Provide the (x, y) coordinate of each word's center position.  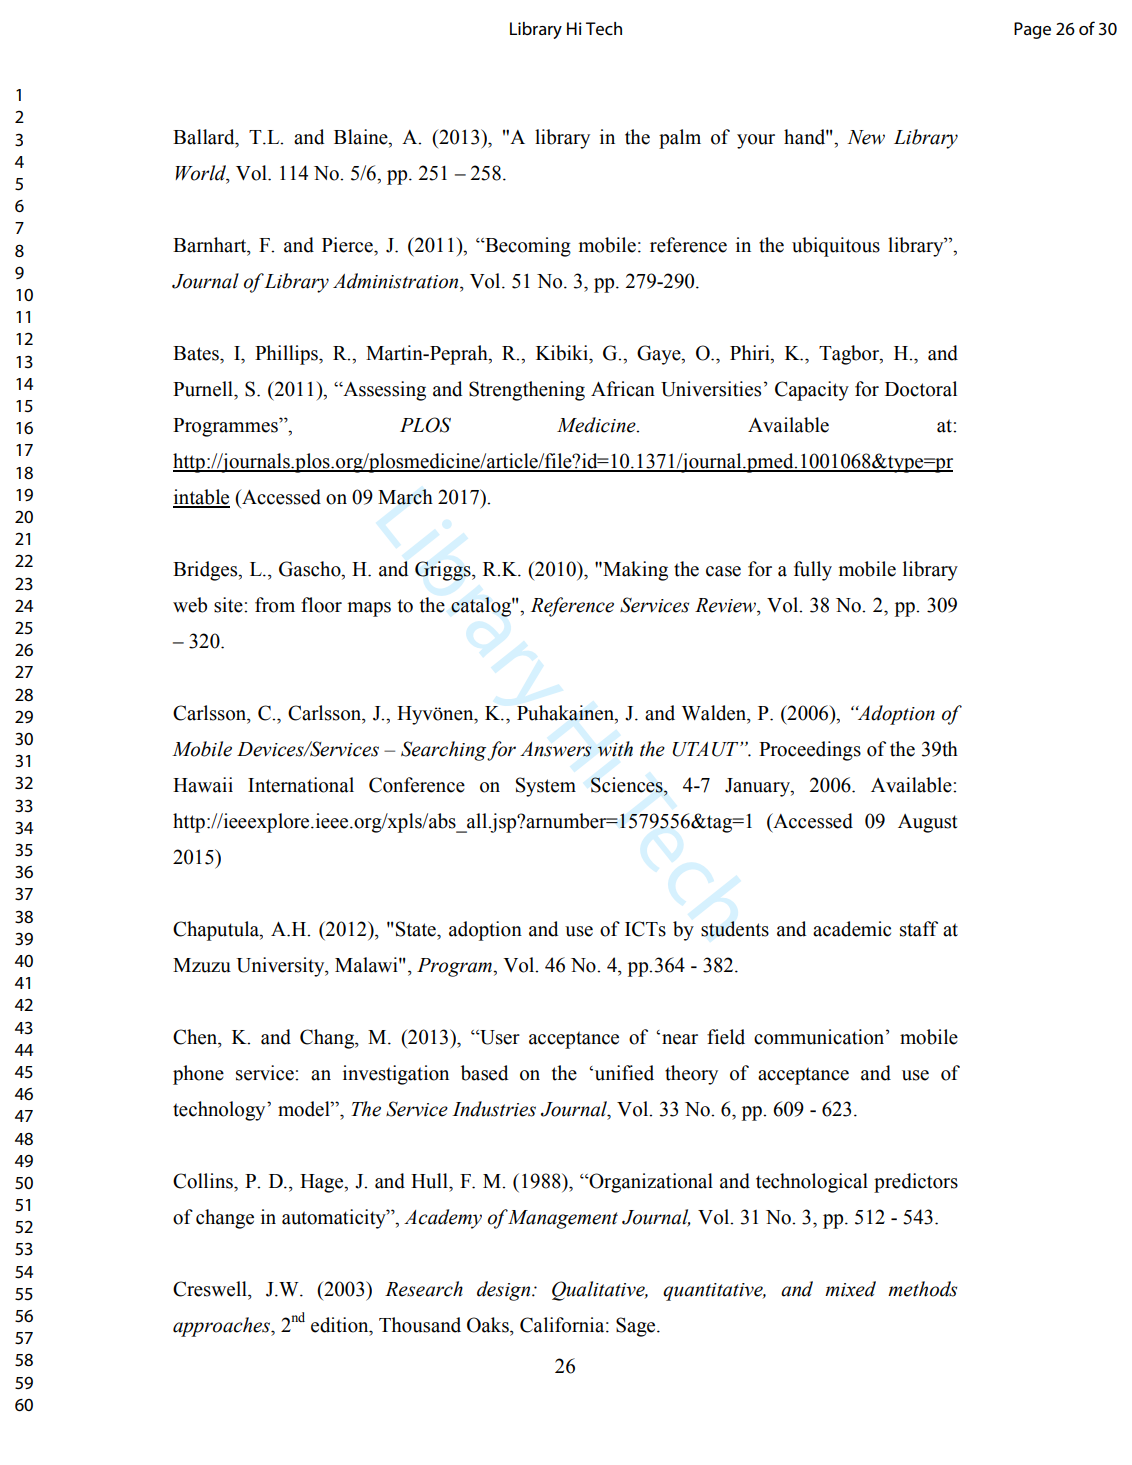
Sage (637, 1327)
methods (922, 1289)
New (866, 137)
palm (680, 139)
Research (424, 1289)
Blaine (362, 138)
